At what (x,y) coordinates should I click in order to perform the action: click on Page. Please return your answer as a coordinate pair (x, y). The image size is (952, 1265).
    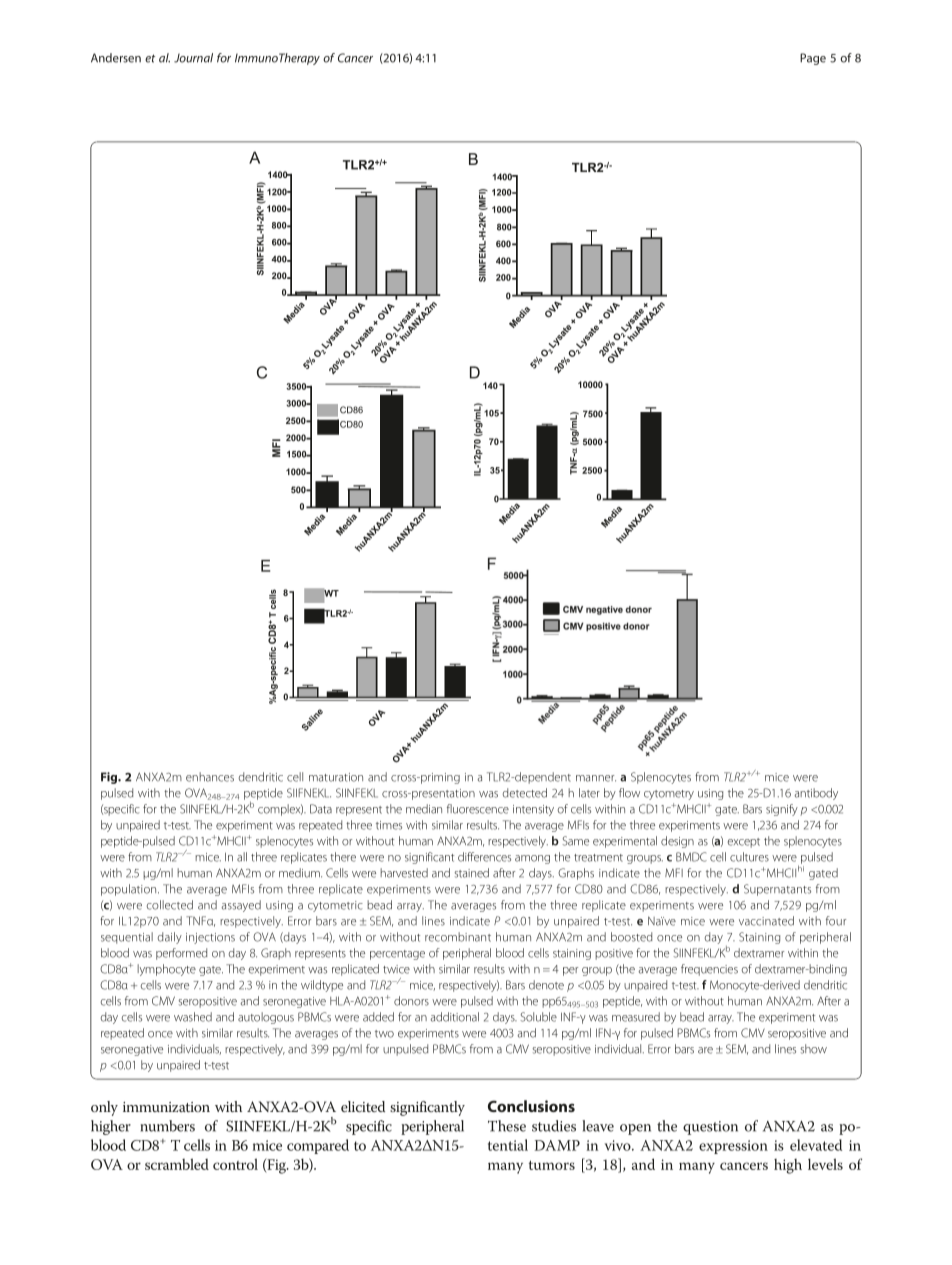
    Looking at the image, I should click on (813, 59).
